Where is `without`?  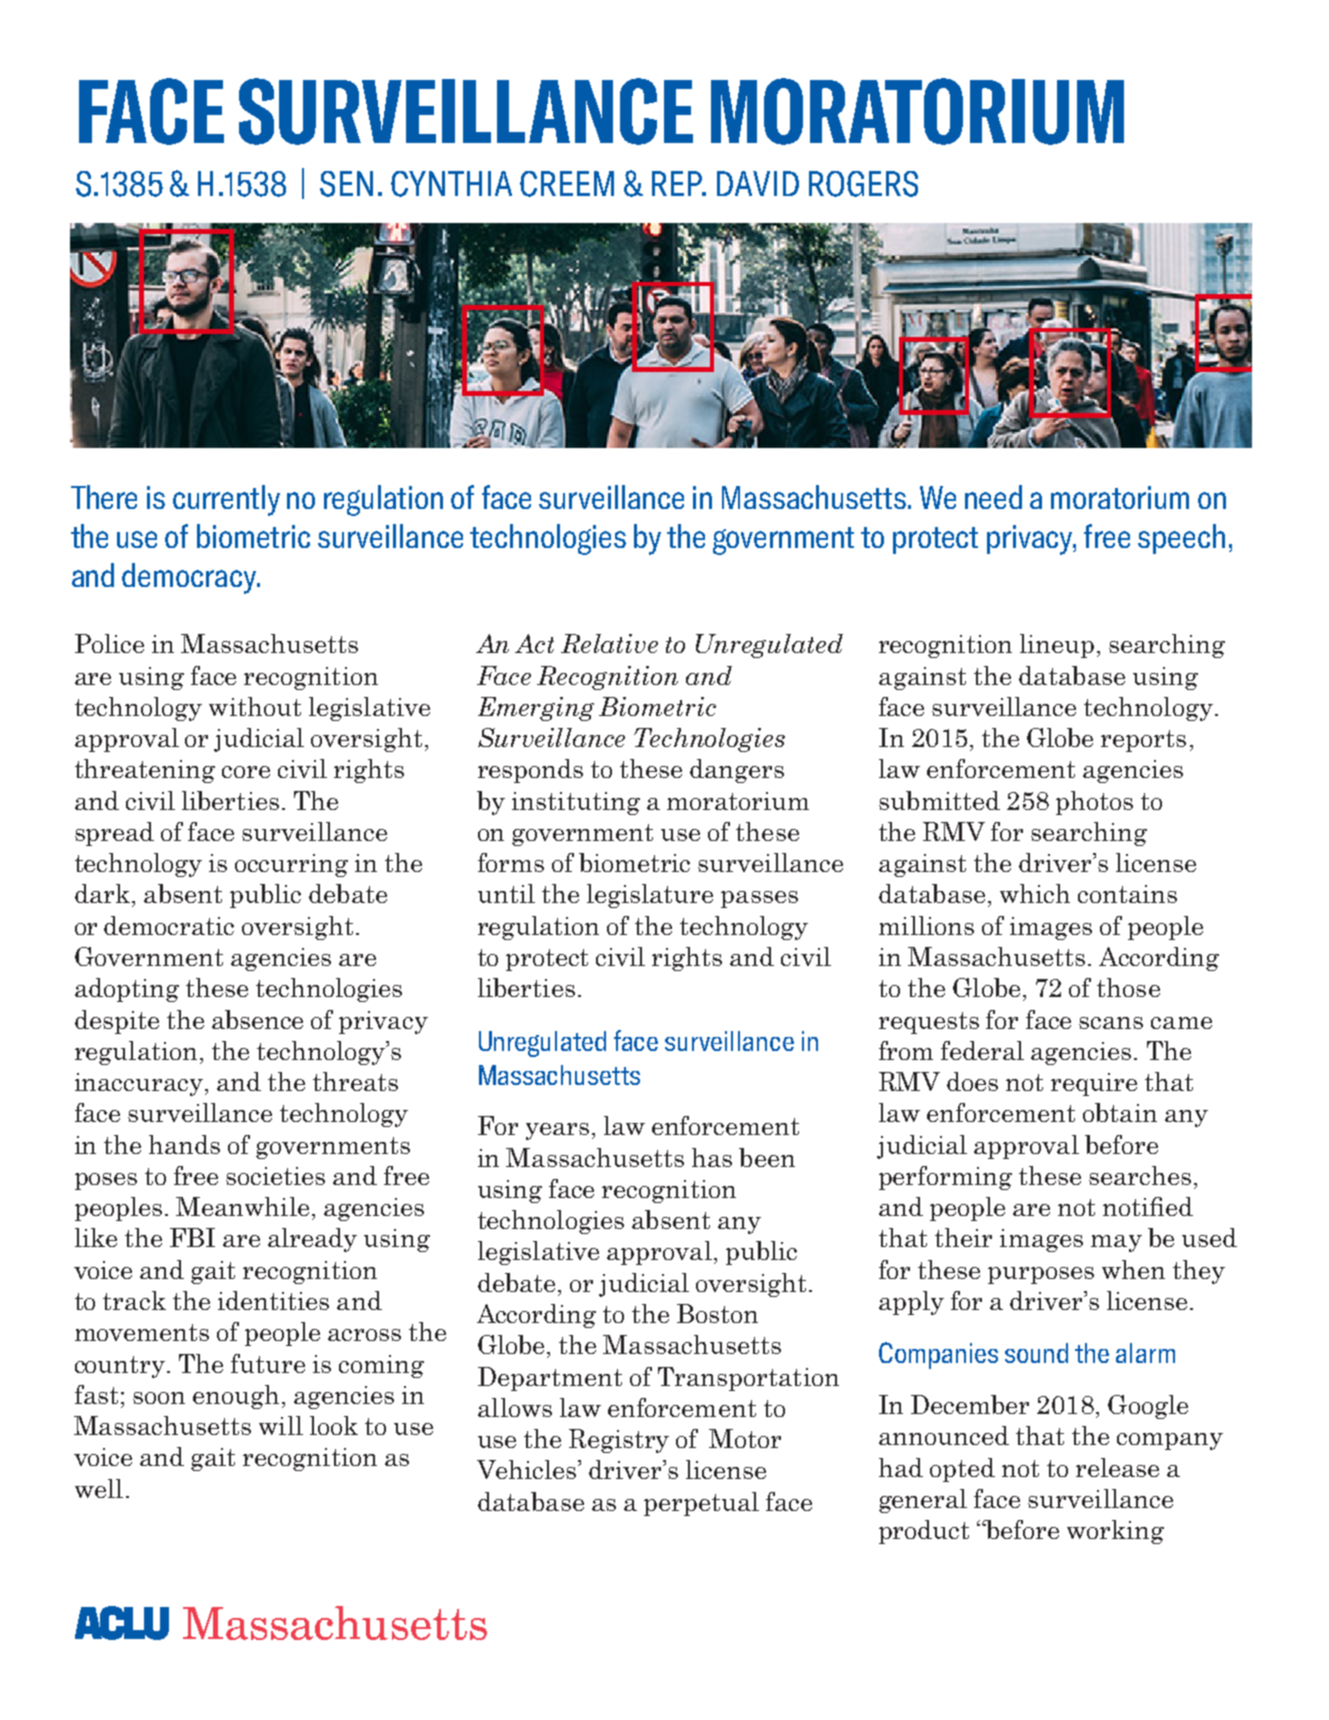 without is located at coordinates (255, 706).
